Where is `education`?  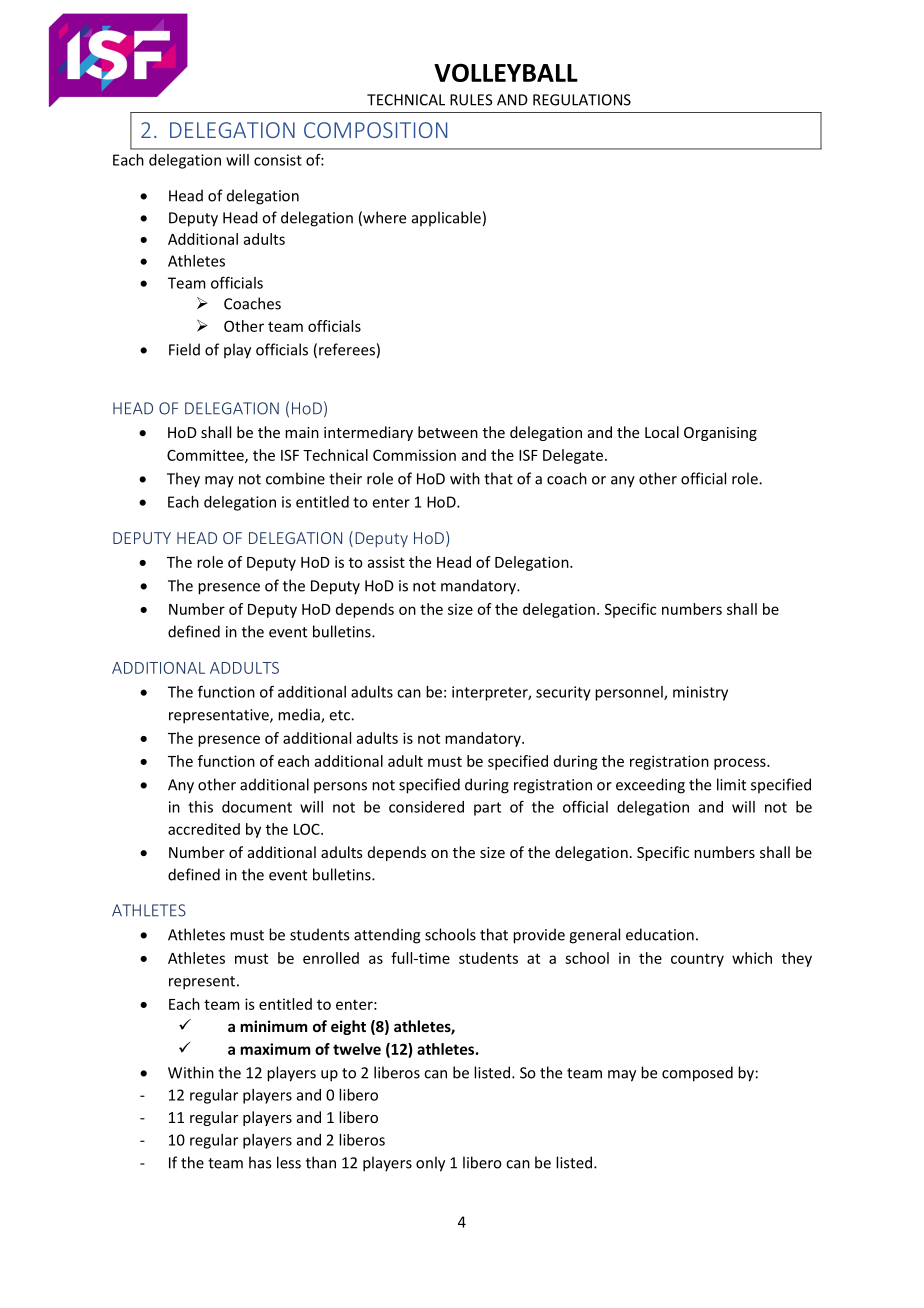 education is located at coordinates (660, 934).
